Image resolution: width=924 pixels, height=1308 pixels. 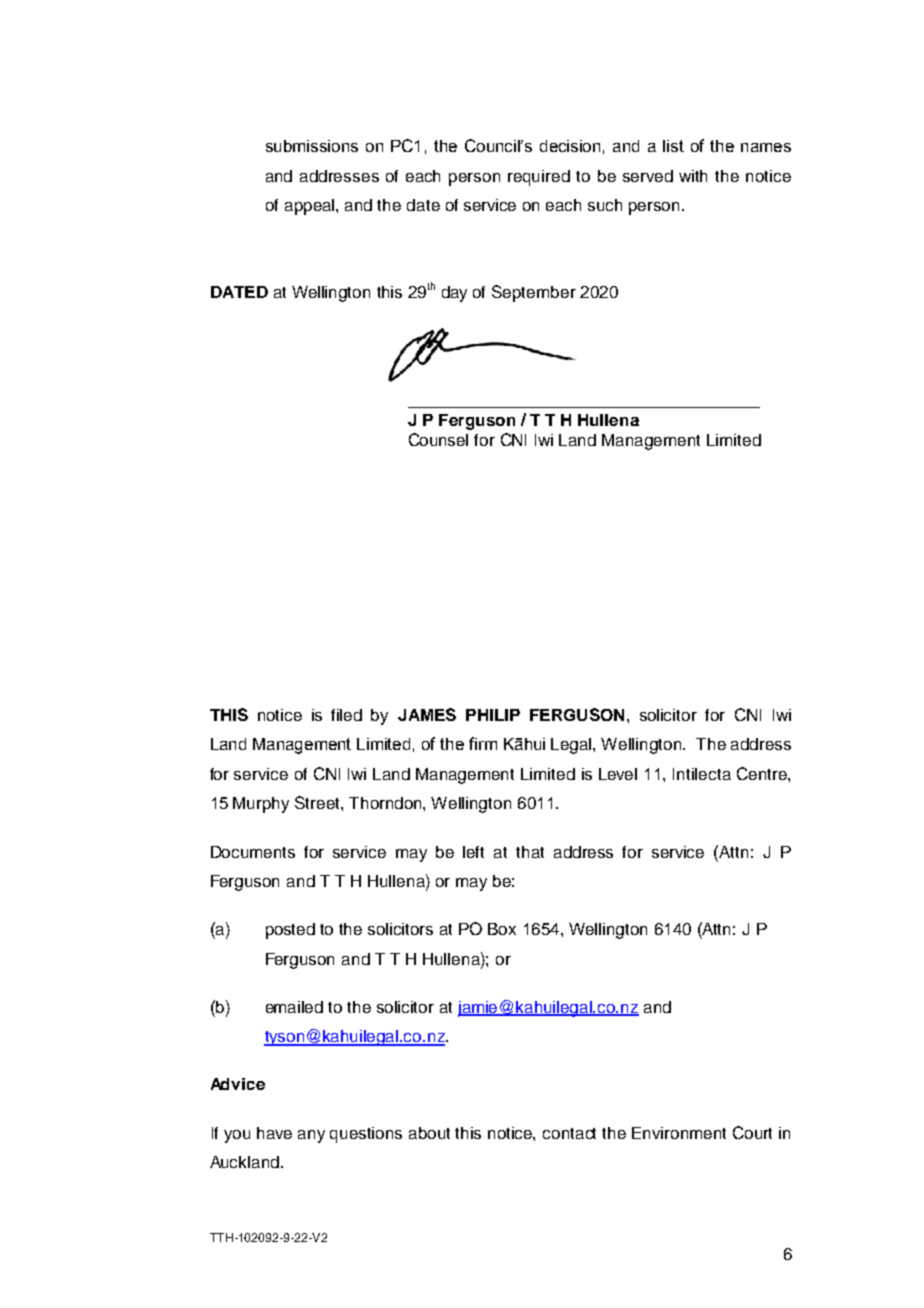 What do you see at coordinates (763, 773) in the document?
I see `Centre` at bounding box center [763, 773].
